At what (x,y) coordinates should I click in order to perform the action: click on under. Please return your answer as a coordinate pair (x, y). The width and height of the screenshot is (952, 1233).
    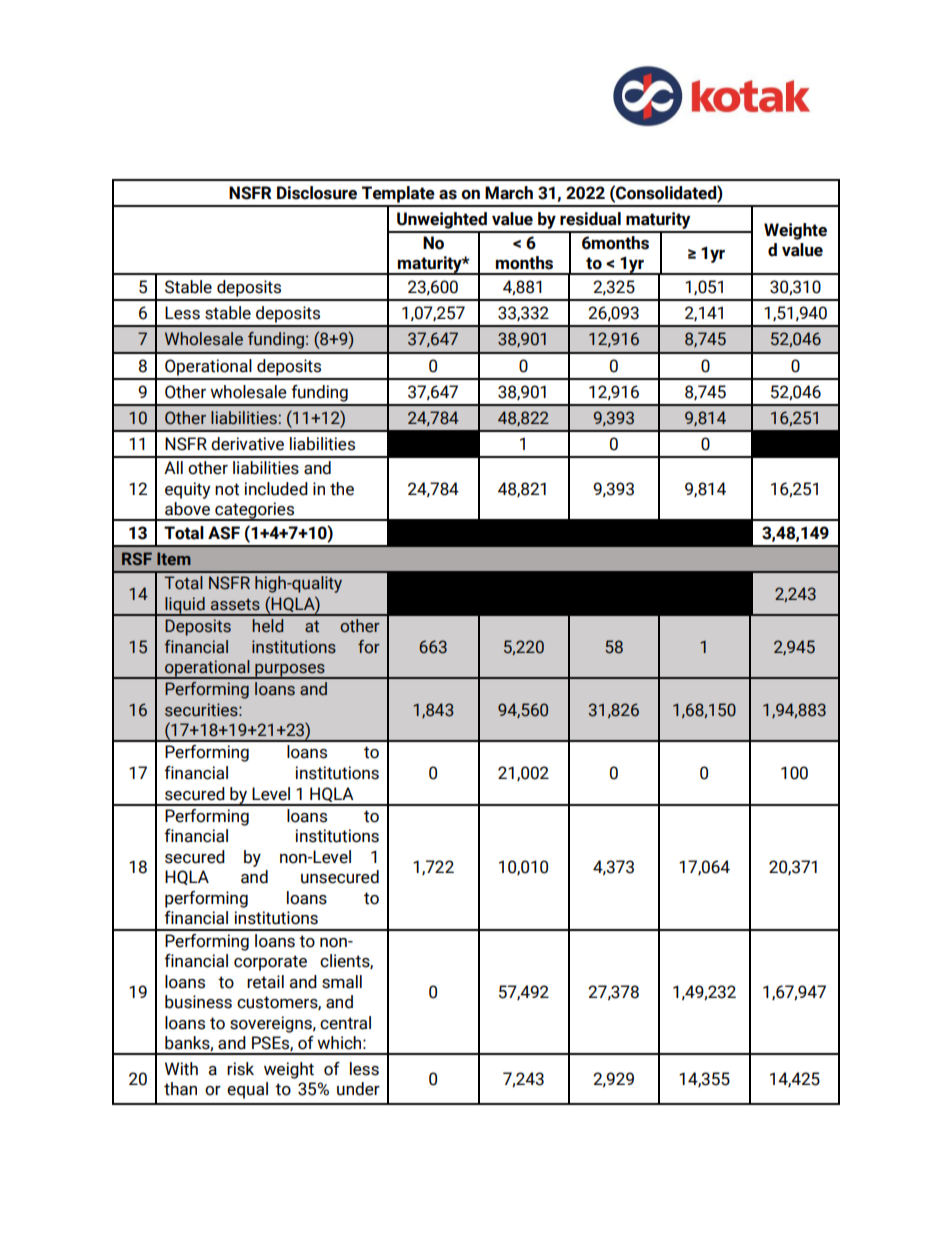
    Looking at the image, I should click on (358, 1089).
